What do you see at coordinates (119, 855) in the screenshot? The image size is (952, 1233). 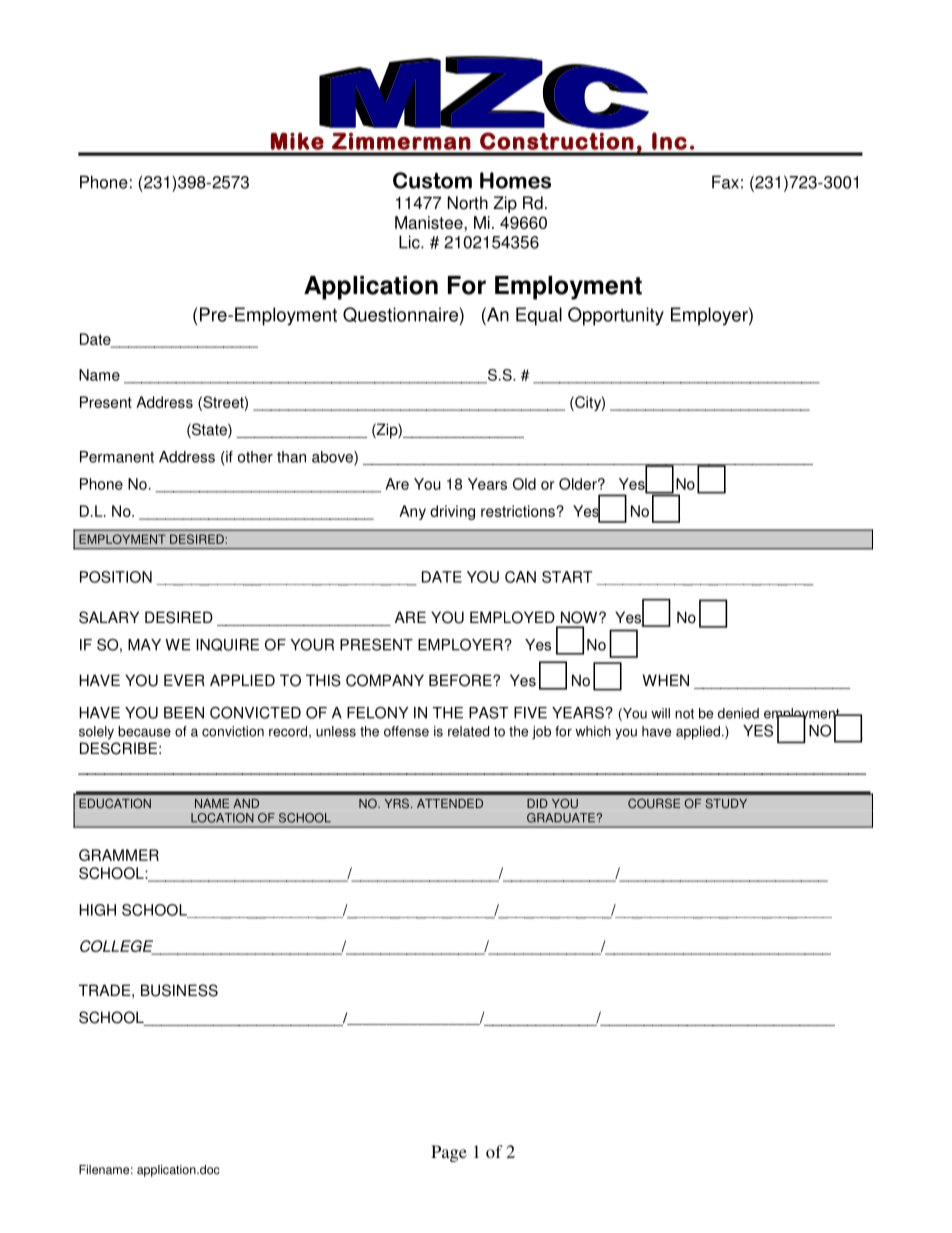 I see `GRAMMER` at bounding box center [119, 855].
